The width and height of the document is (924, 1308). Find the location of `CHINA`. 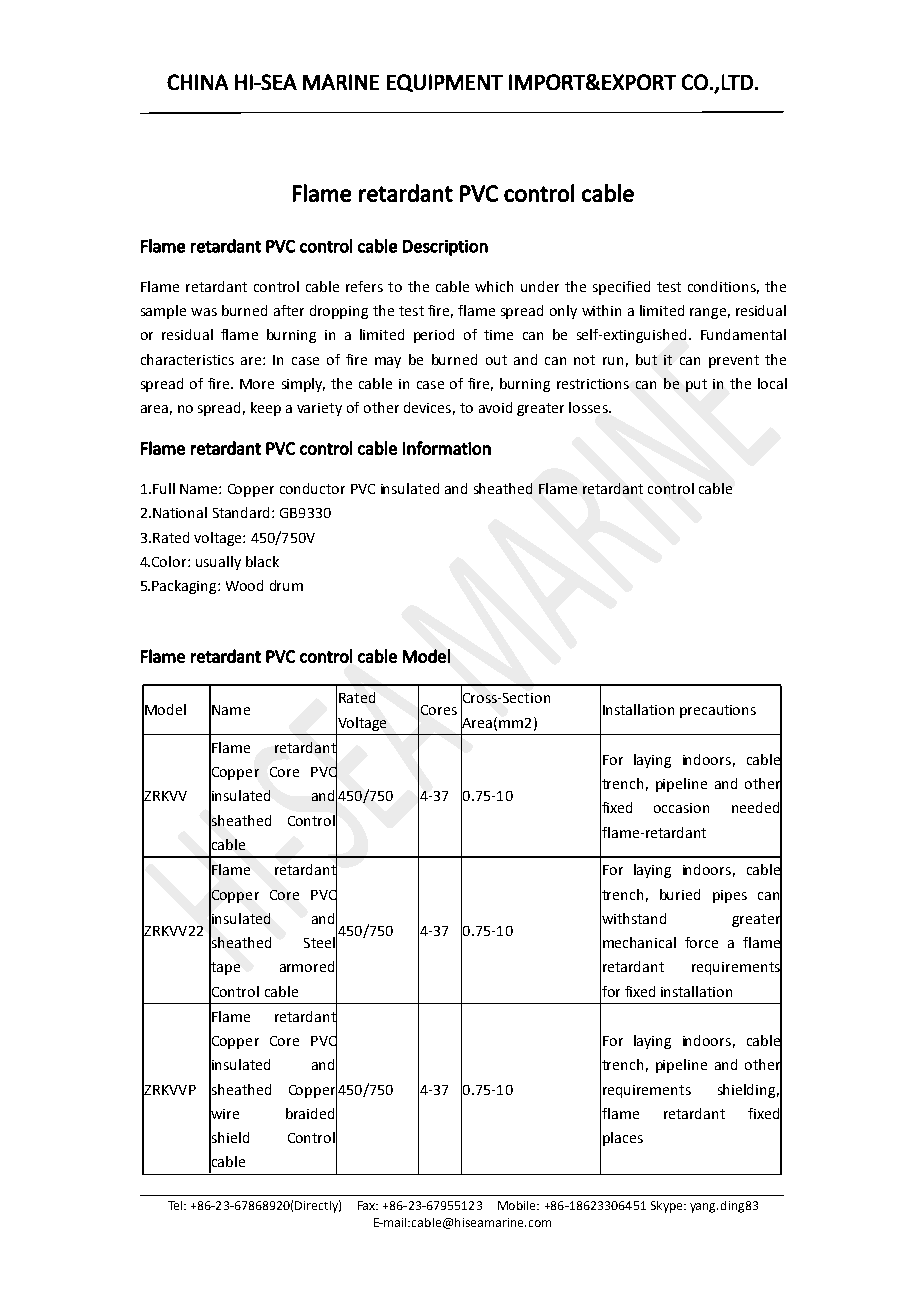

CHINA is located at coordinates (197, 82).
